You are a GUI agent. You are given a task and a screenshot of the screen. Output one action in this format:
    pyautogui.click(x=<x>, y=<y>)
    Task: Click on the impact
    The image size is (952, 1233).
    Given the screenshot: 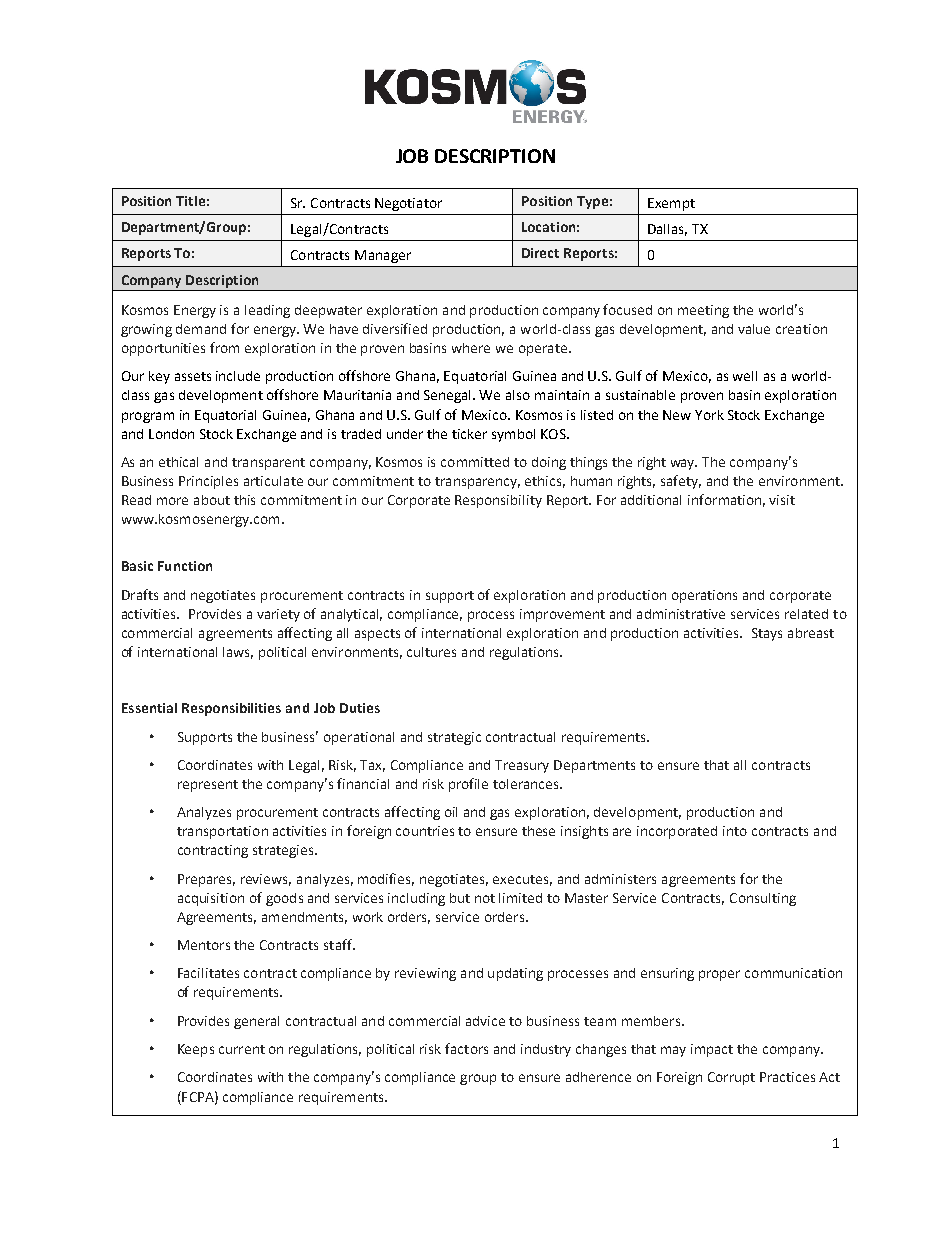 What is the action you would take?
    pyautogui.click(x=712, y=1050)
